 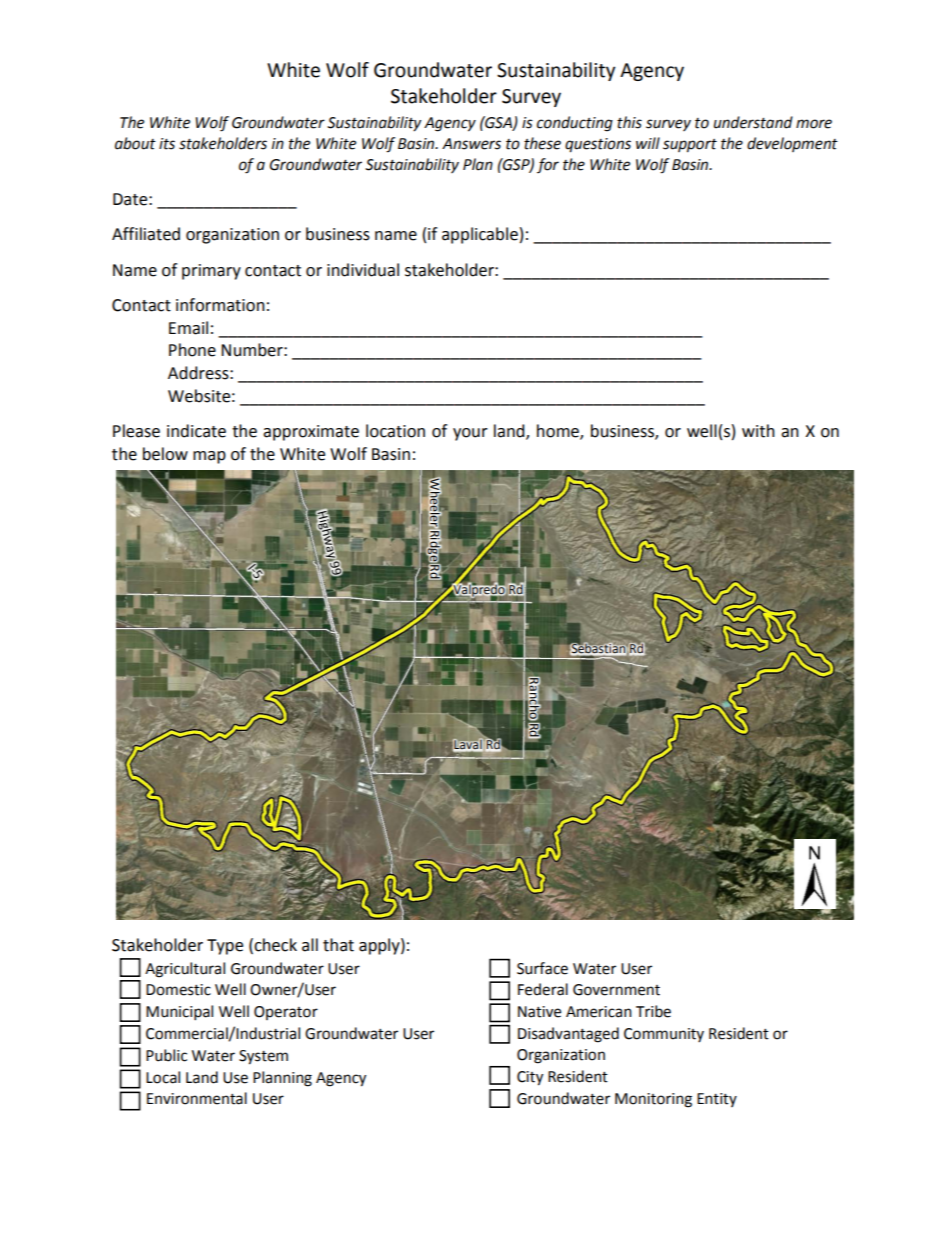 I want to click on support, so click(x=690, y=146).
